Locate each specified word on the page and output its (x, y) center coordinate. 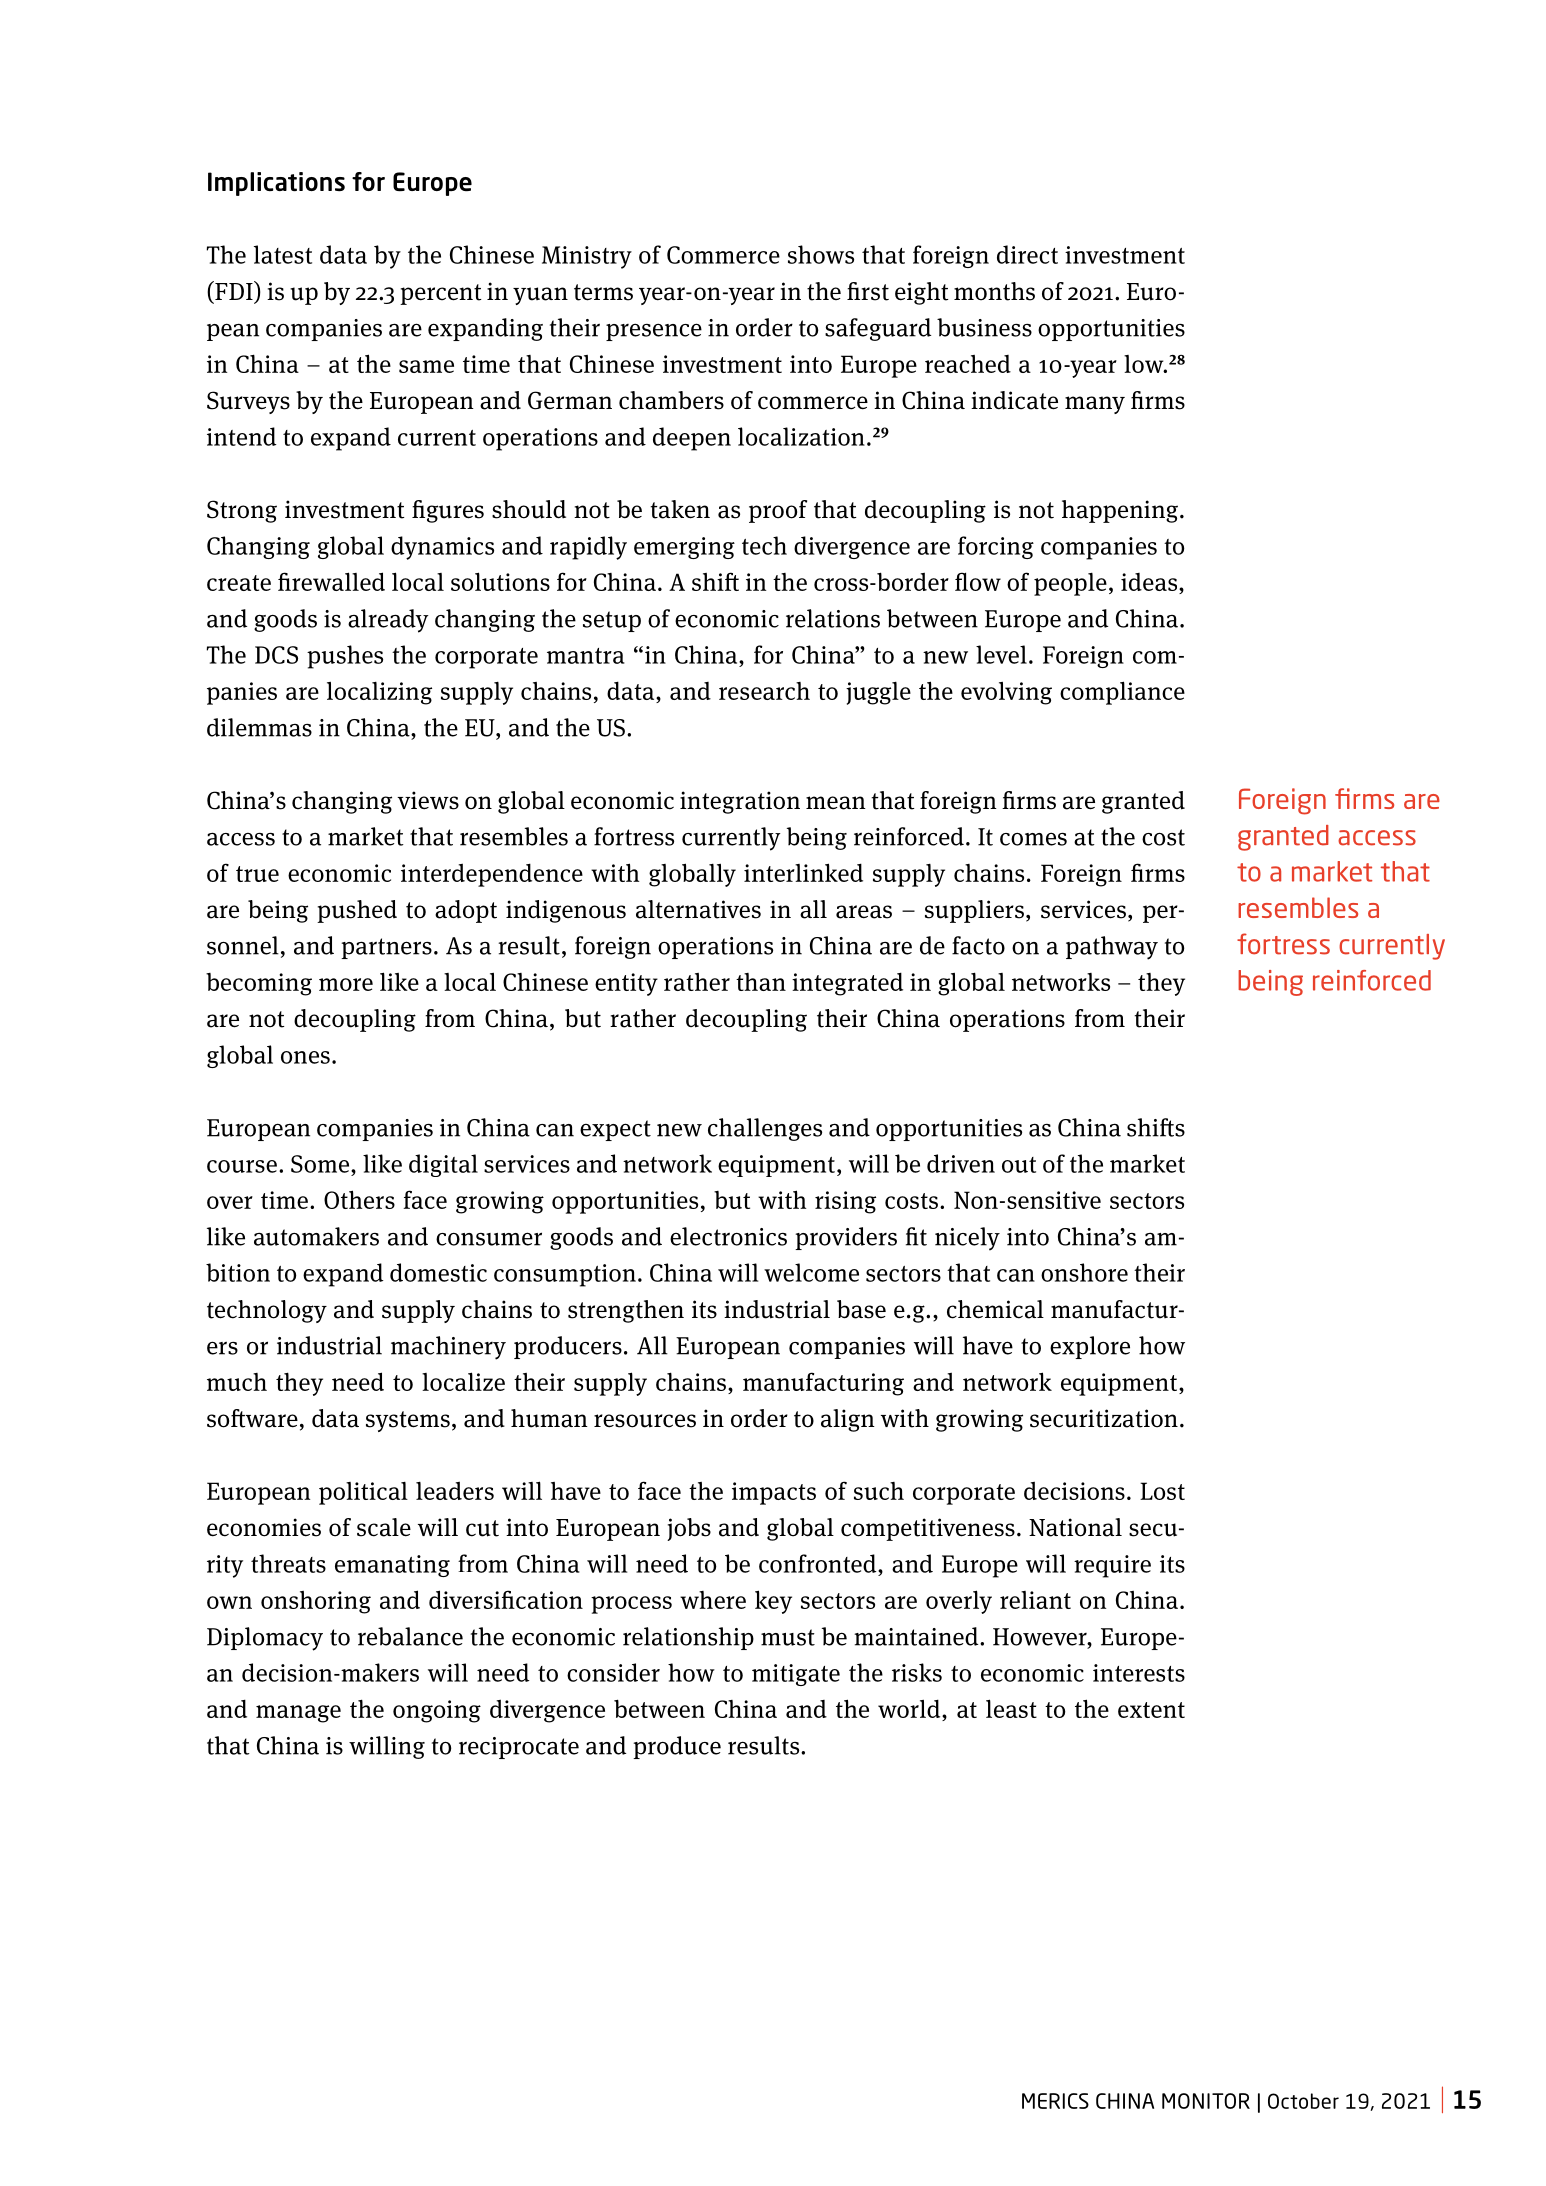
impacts (774, 1493)
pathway (1112, 948)
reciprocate (519, 1748)
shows (821, 254)
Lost (1162, 1491)
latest (283, 254)
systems (408, 1421)
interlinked (803, 872)
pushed (357, 911)
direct (1027, 254)
